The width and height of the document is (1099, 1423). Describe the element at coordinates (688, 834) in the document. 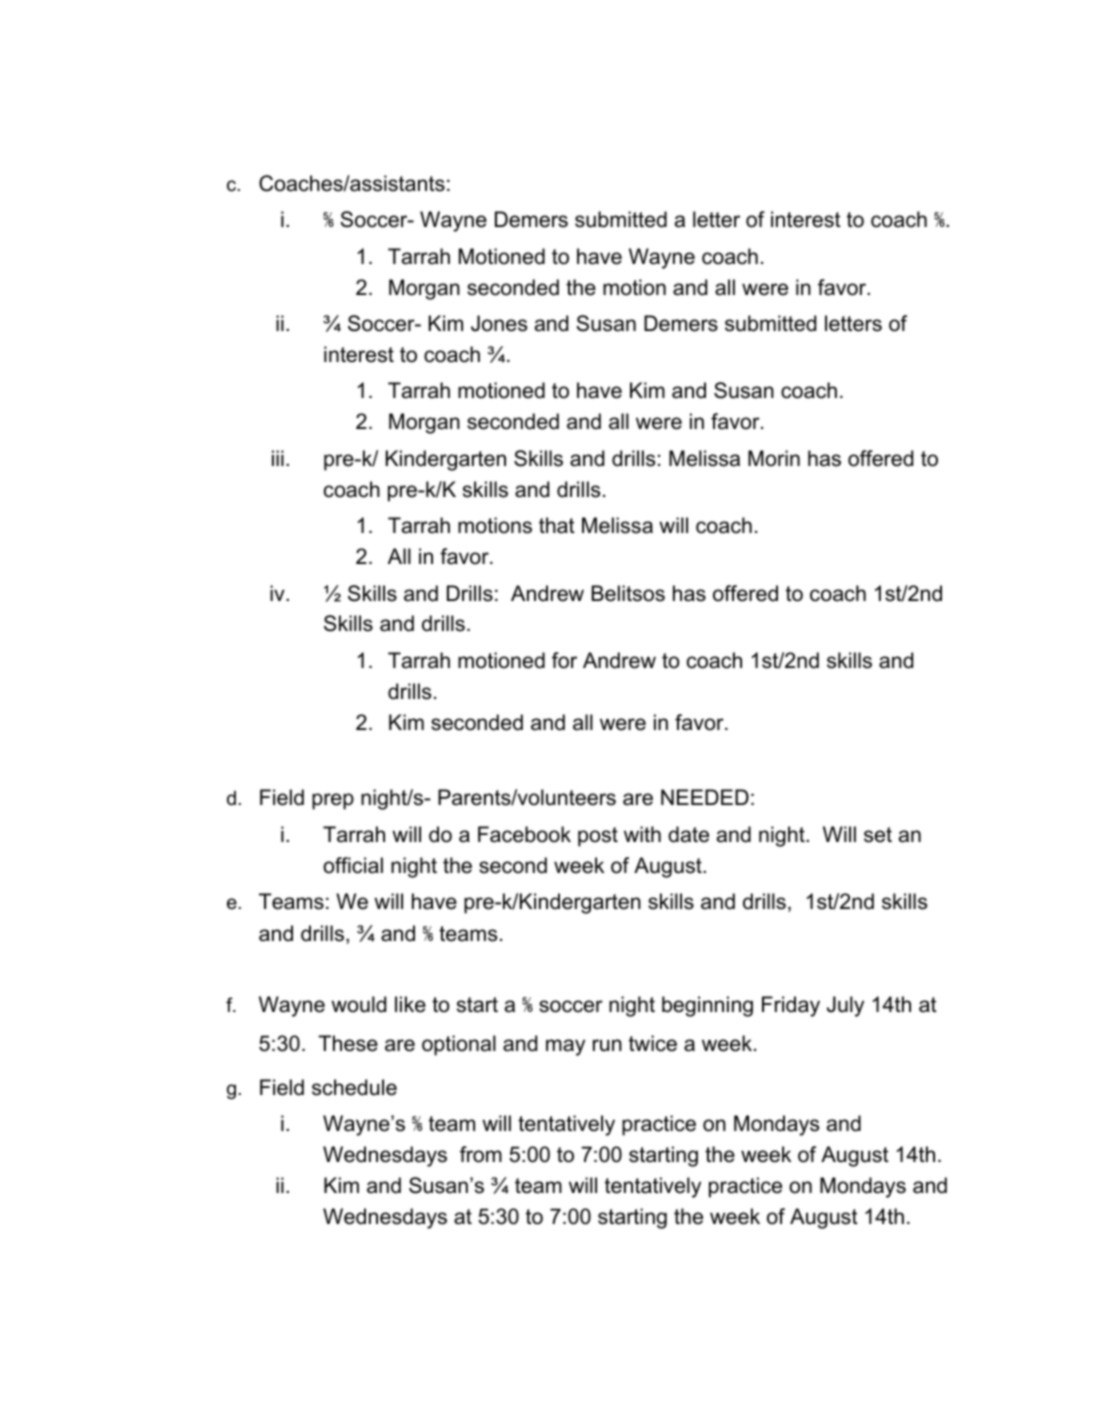

I see `date` at that location.
